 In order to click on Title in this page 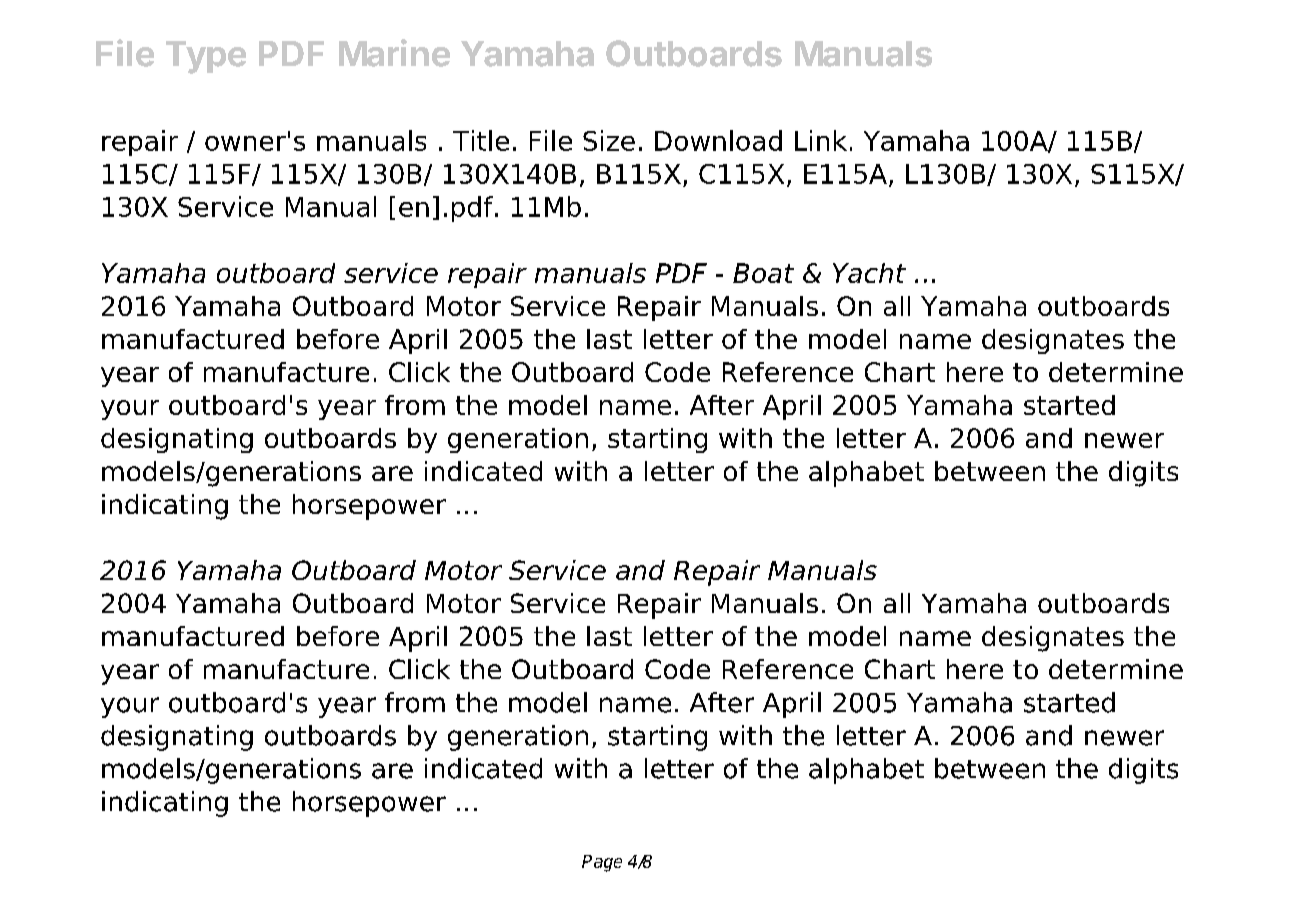, I will do `click(481, 140)`.
